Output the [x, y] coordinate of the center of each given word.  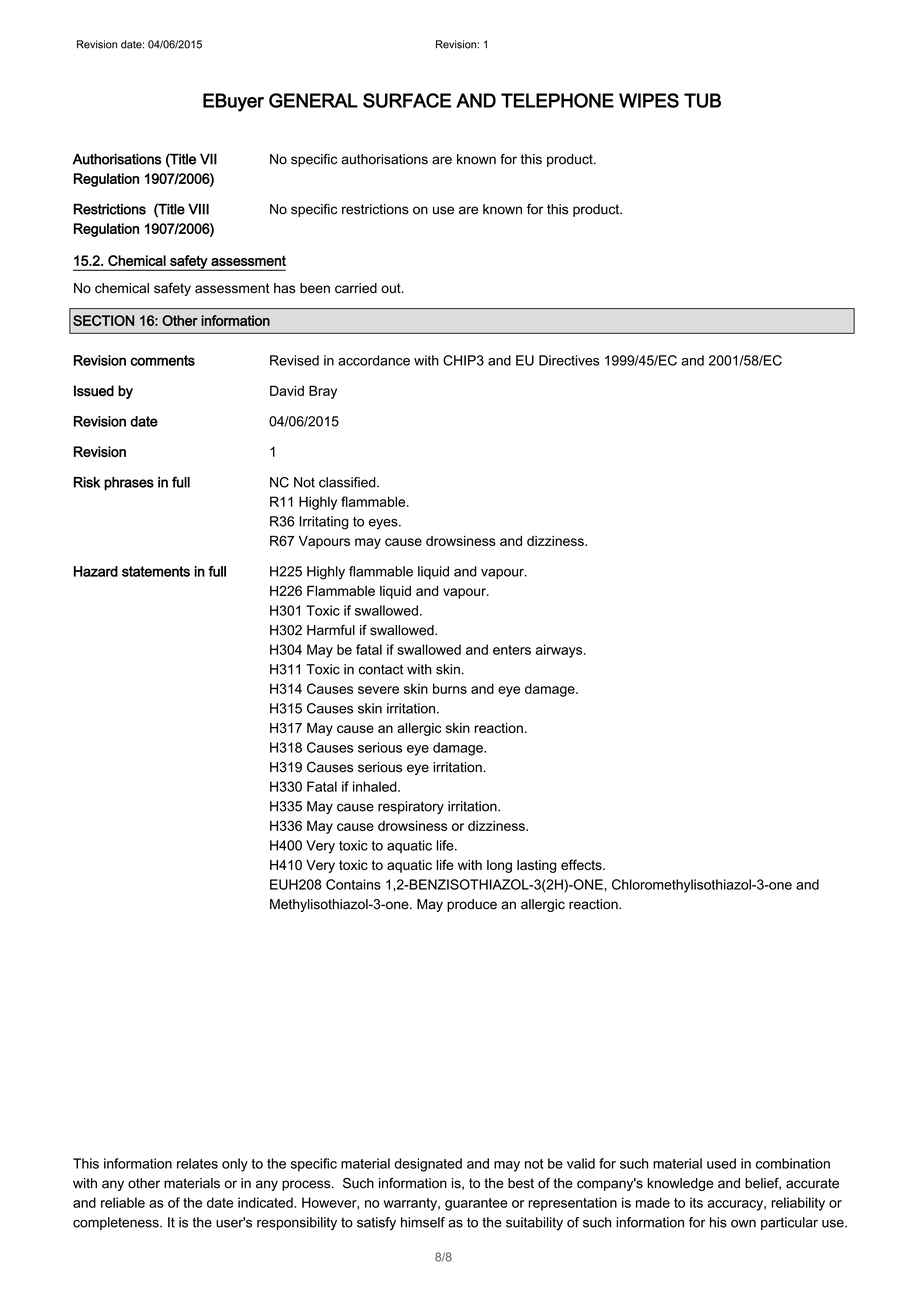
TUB [702, 100]
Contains [353, 884]
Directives [569, 360]
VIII [198, 209]
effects [582, 864]
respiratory [411, 807]
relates [197, 1163]
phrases [129, 484]
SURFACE [407, 100]
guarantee [476, 1204]
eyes [384, 524]
